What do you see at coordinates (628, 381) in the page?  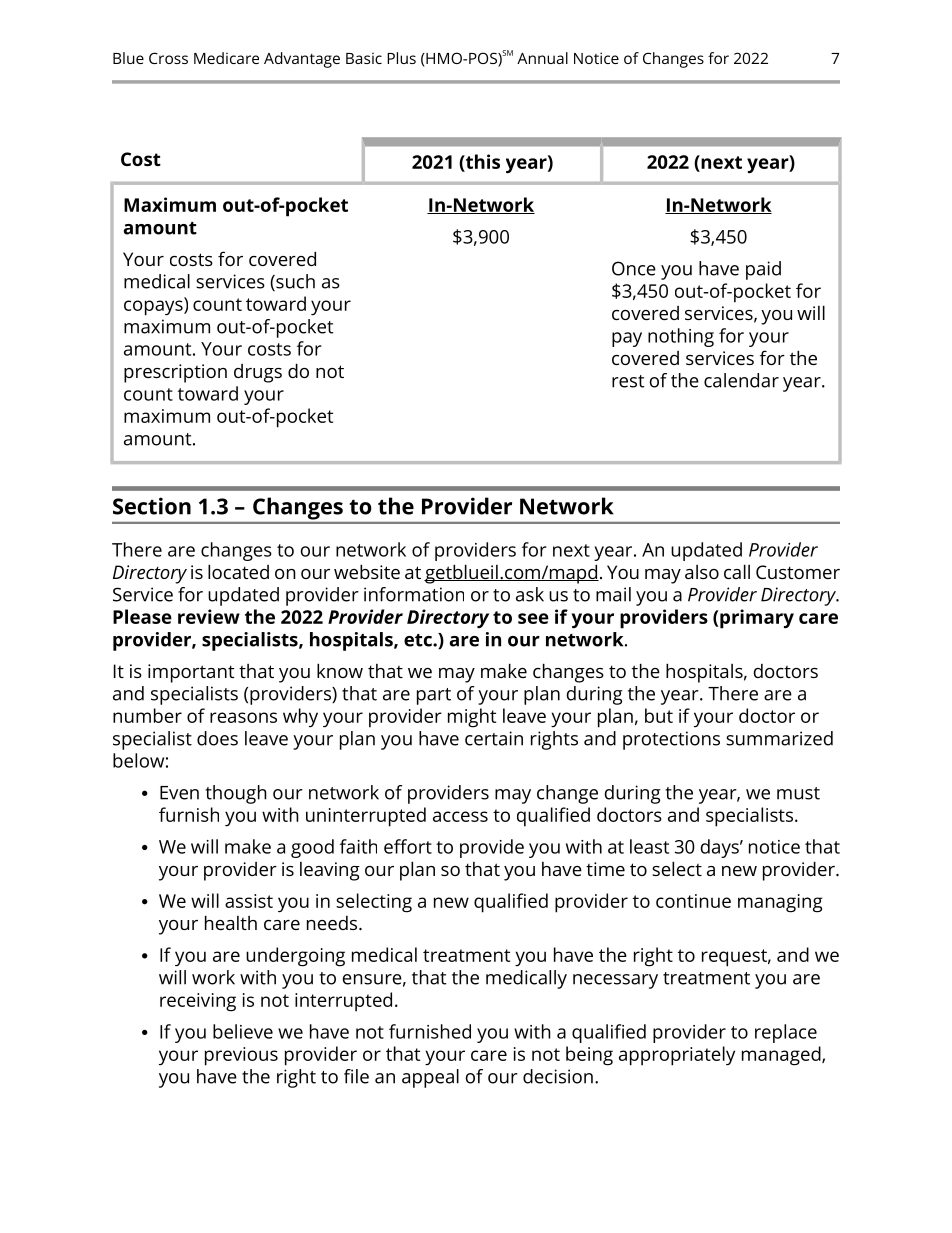 I see `rest` at bounding box center [628, 381].
